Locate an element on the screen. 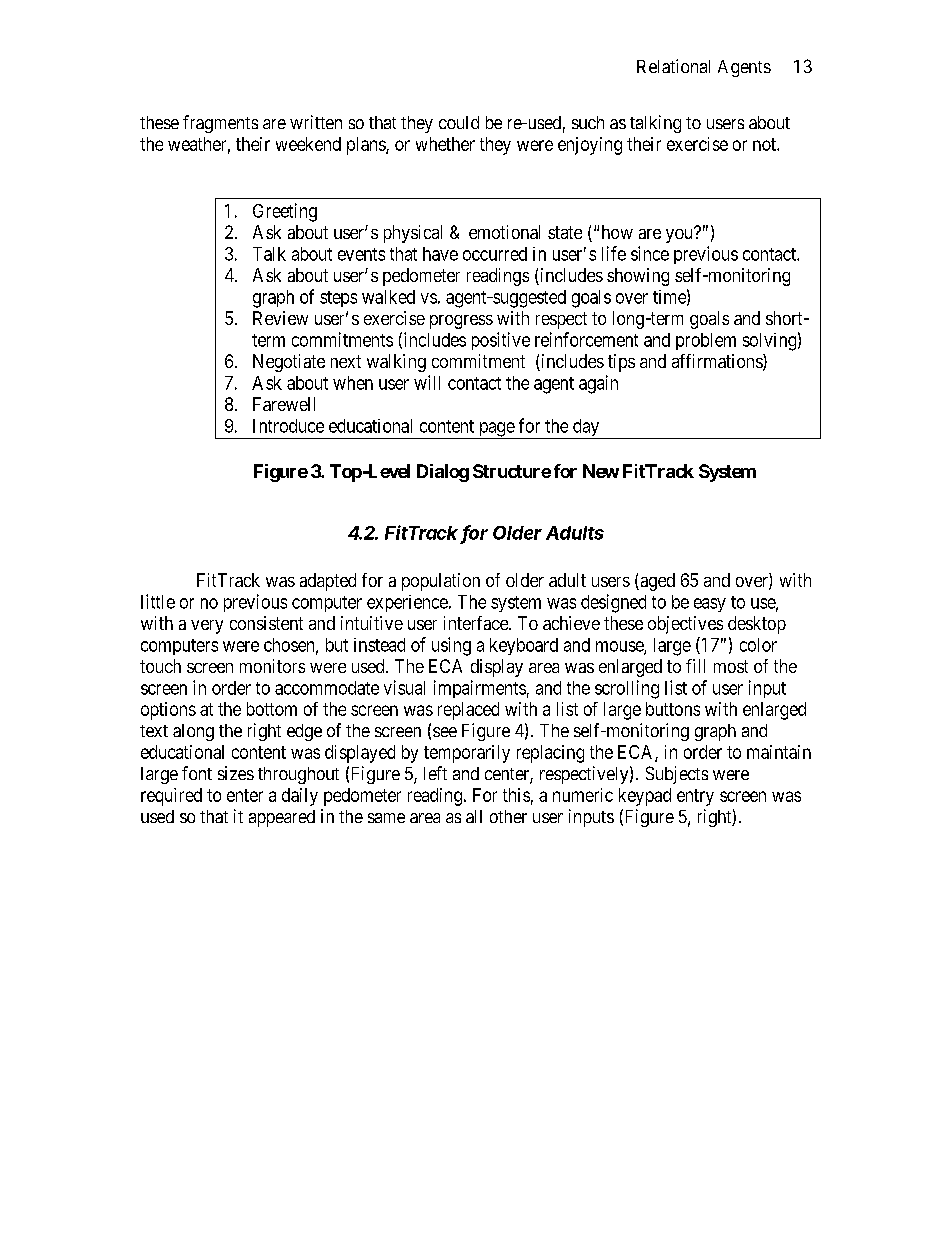 The width and height of the screenshot is (952, 1233). little is located at coordinates (158, 601).
